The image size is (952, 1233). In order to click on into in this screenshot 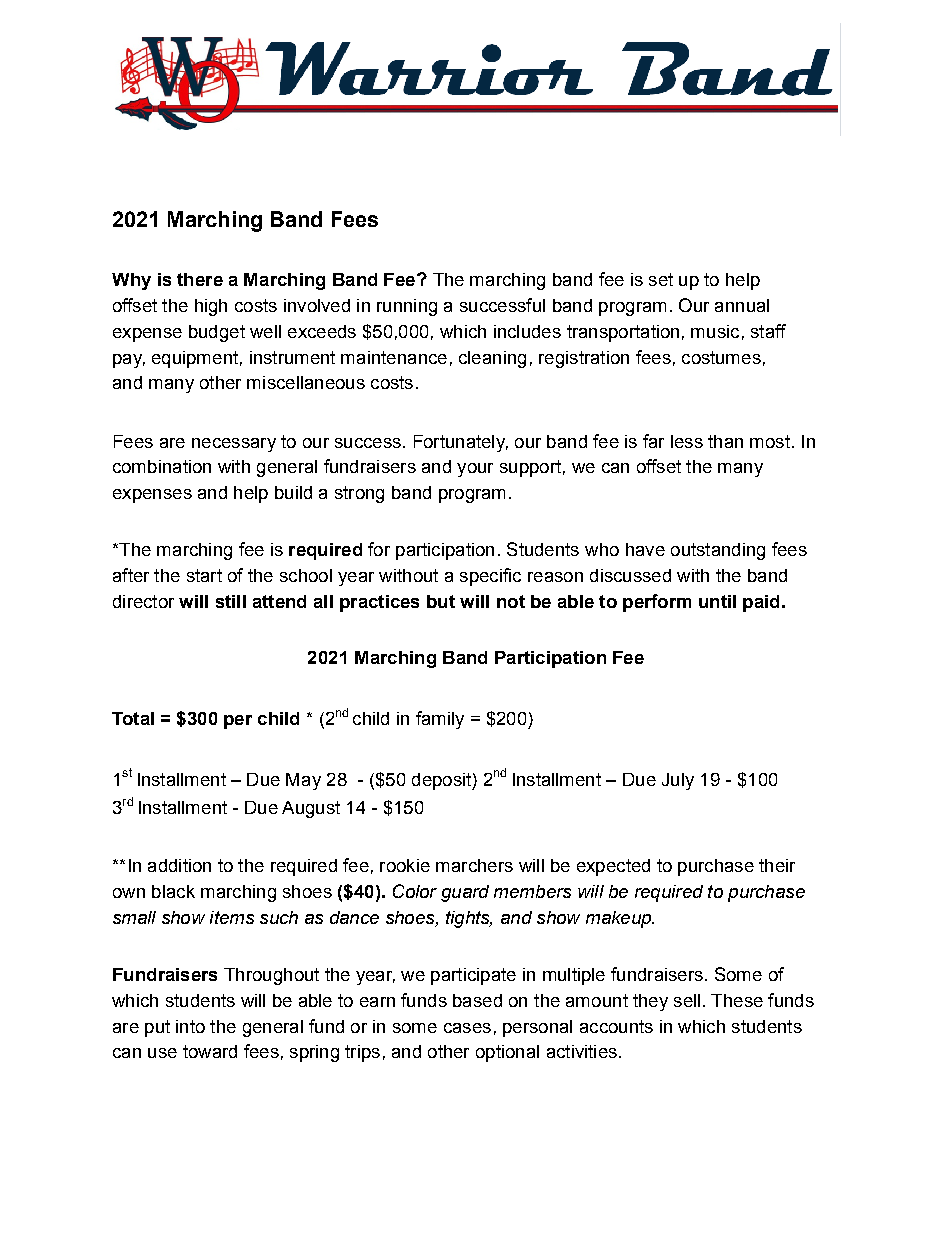, I will do `click(190, 1026)`.
